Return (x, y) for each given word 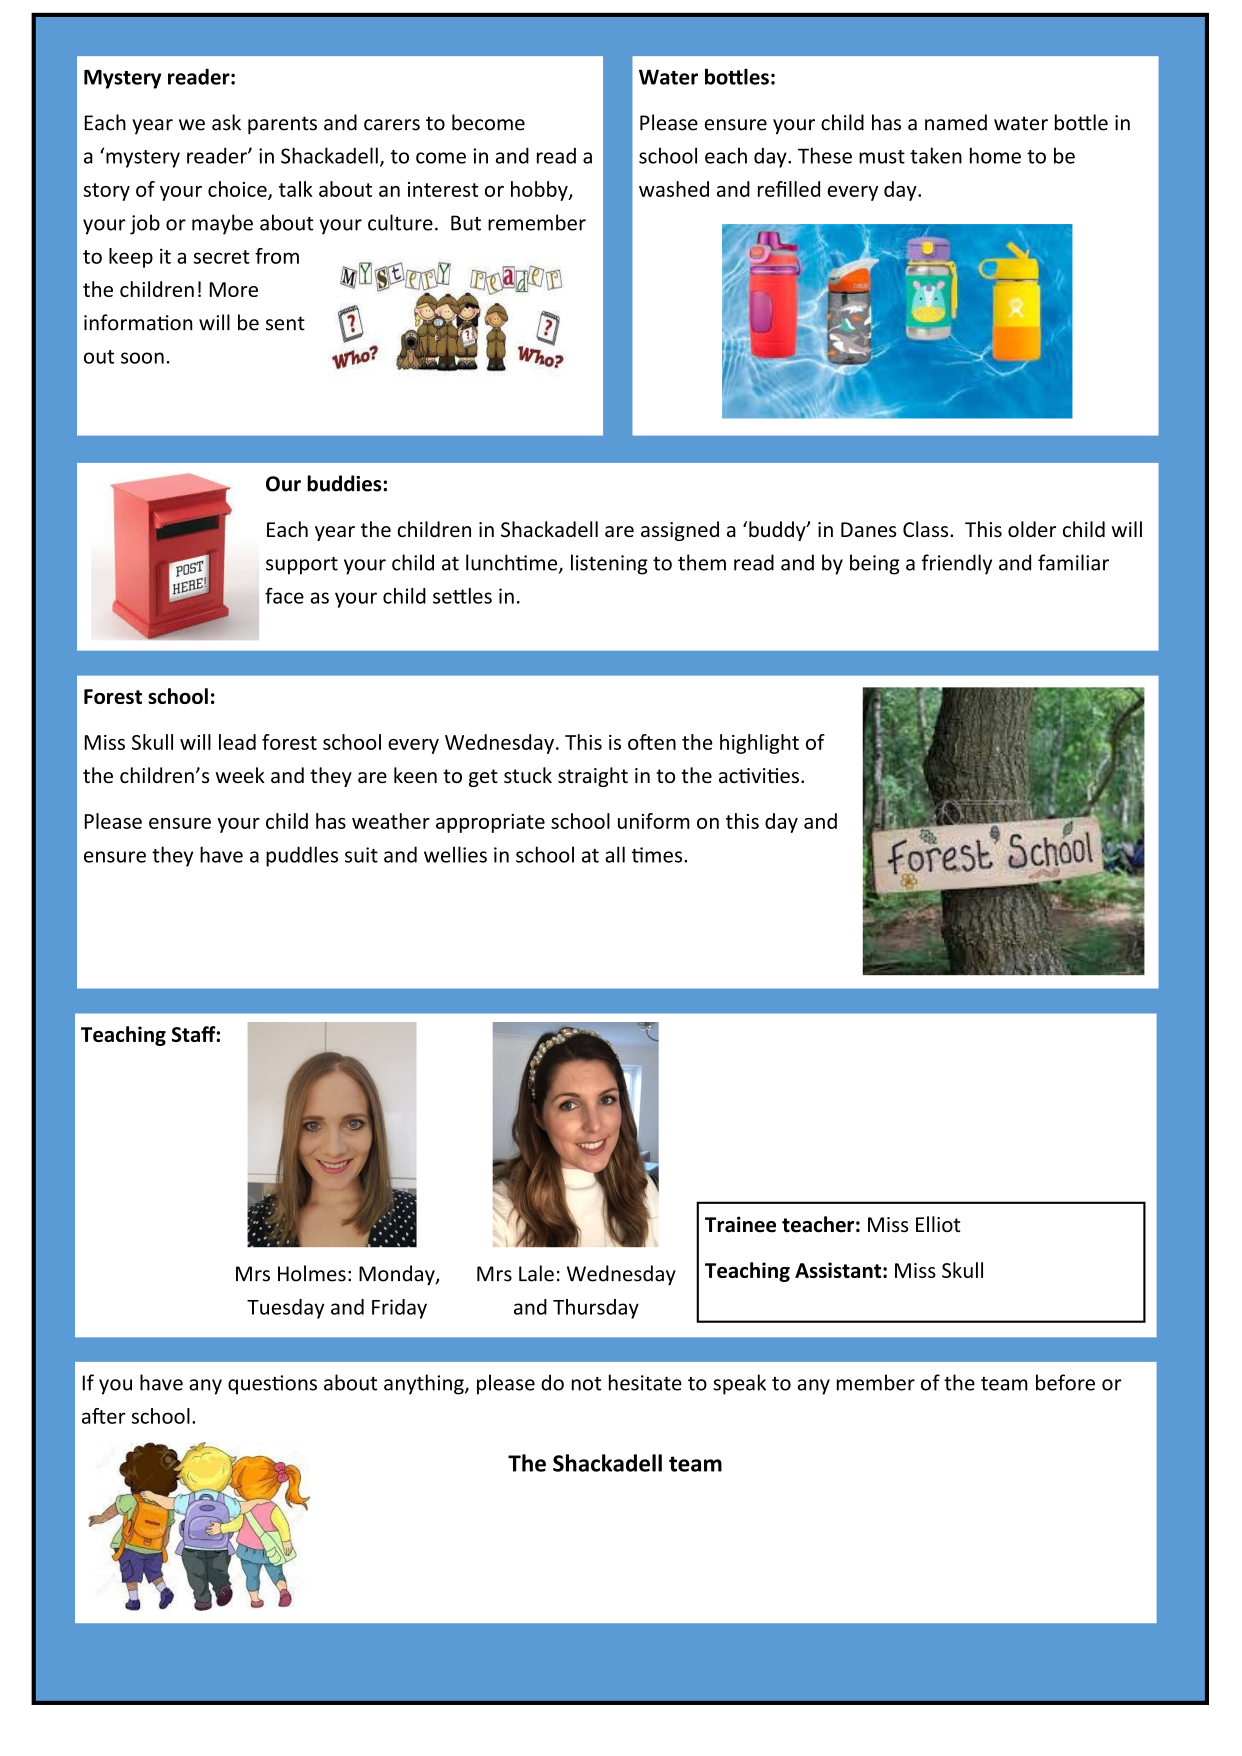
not (587, 1384)
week (240, 775)
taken (936, 155)
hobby (540, 191)
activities (759, 776)
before (1065, 1382)
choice (238, 190)
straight (593, 777)
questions (272, 1385)
